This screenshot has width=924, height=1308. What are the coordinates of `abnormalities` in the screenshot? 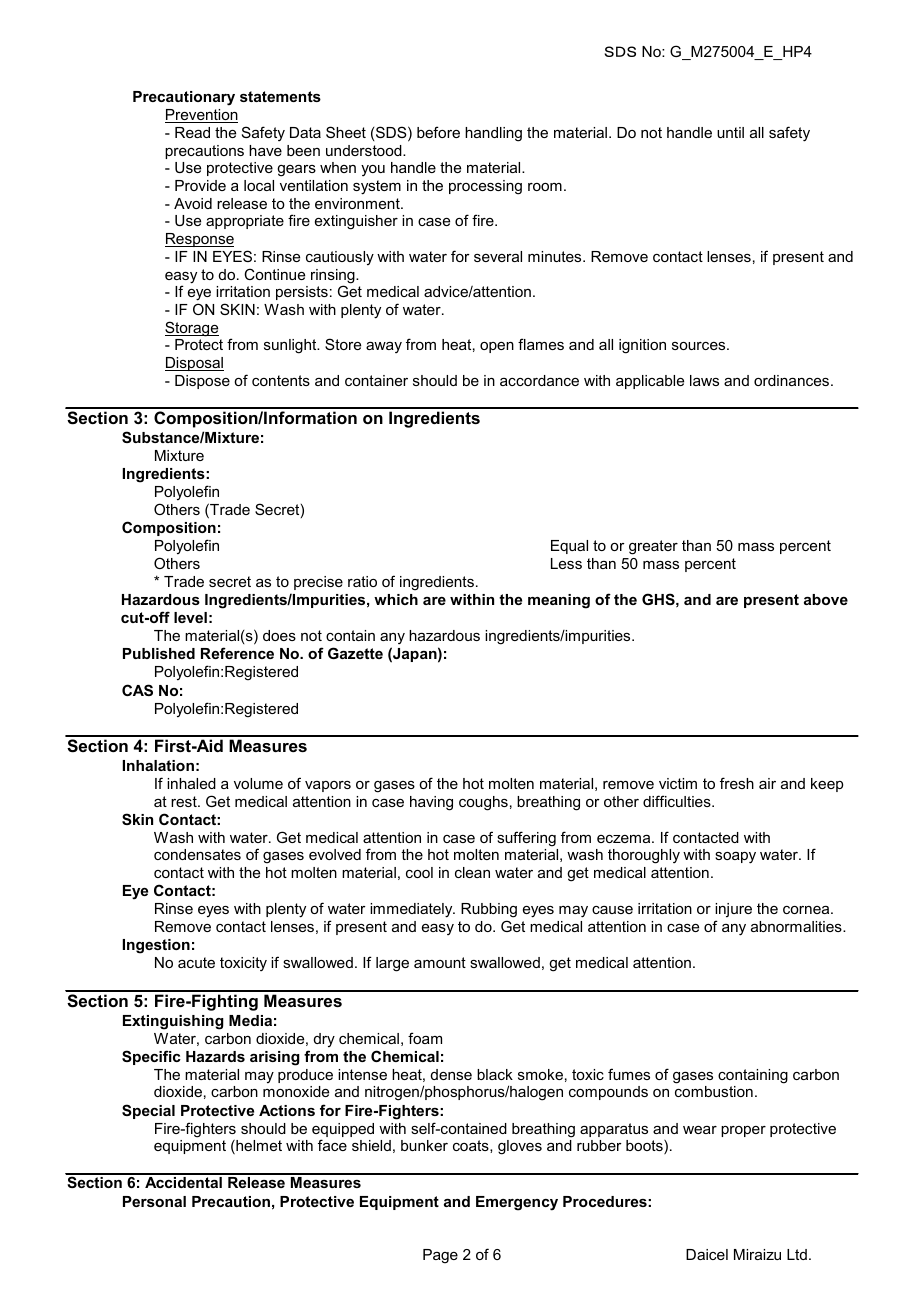 It's located at (797, 926).
